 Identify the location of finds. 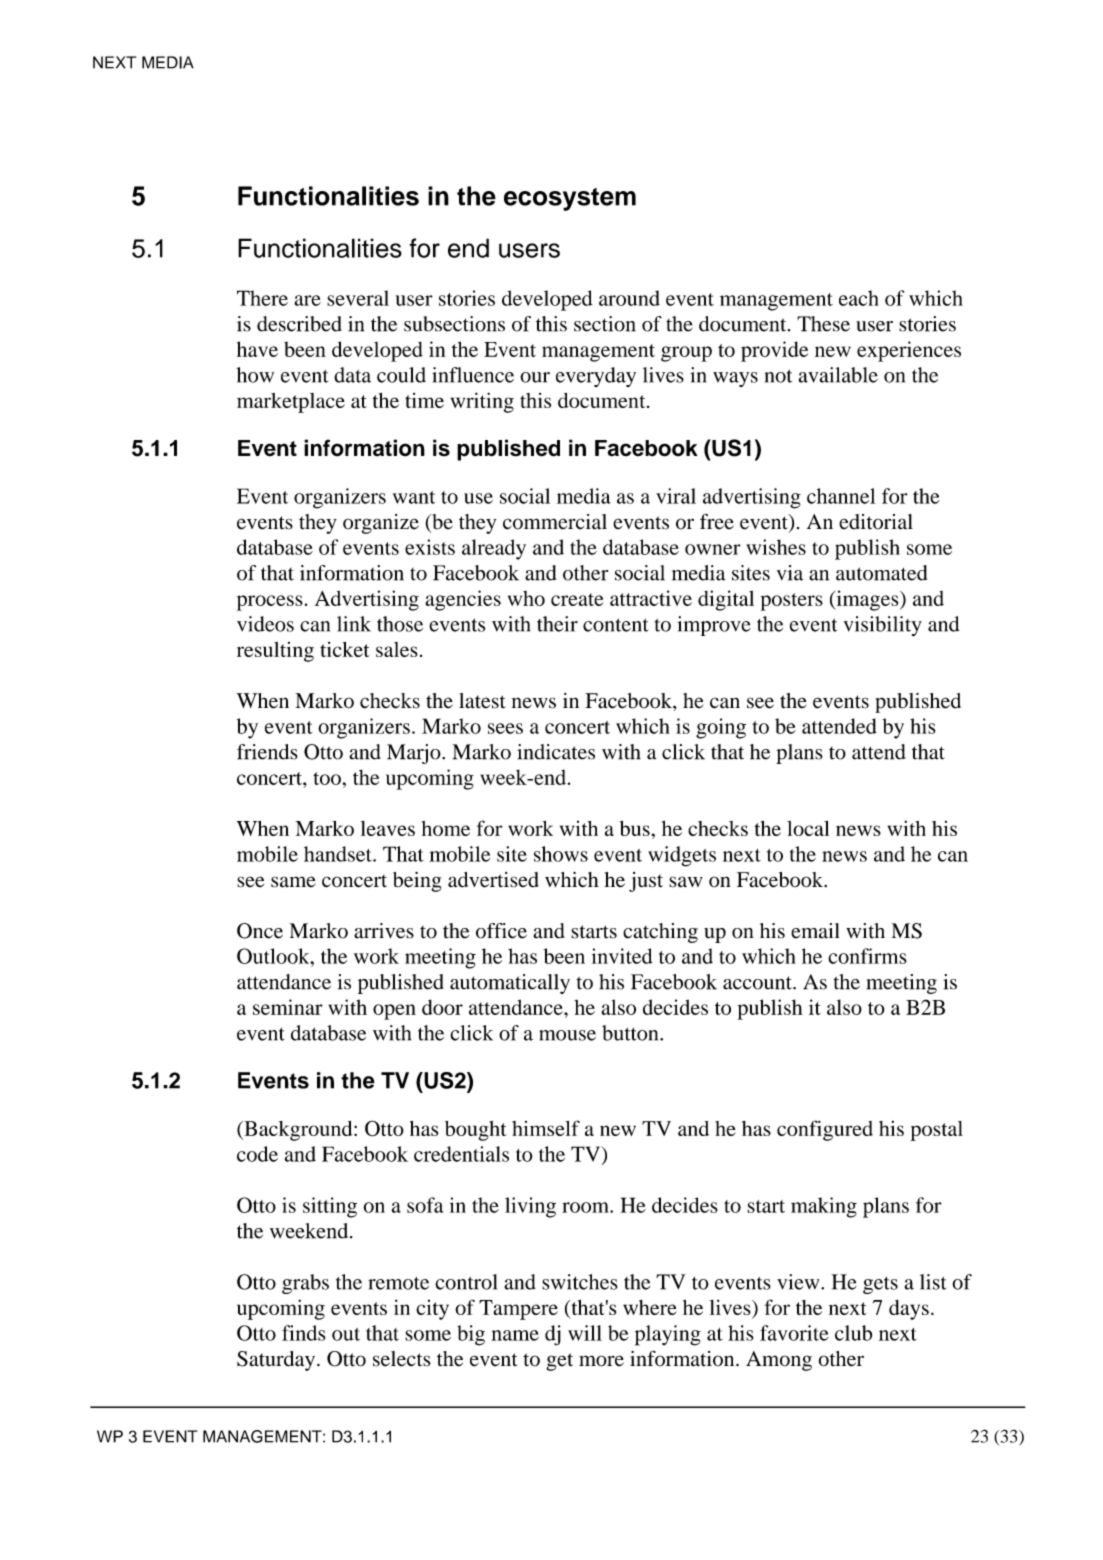
(304, 1333).
